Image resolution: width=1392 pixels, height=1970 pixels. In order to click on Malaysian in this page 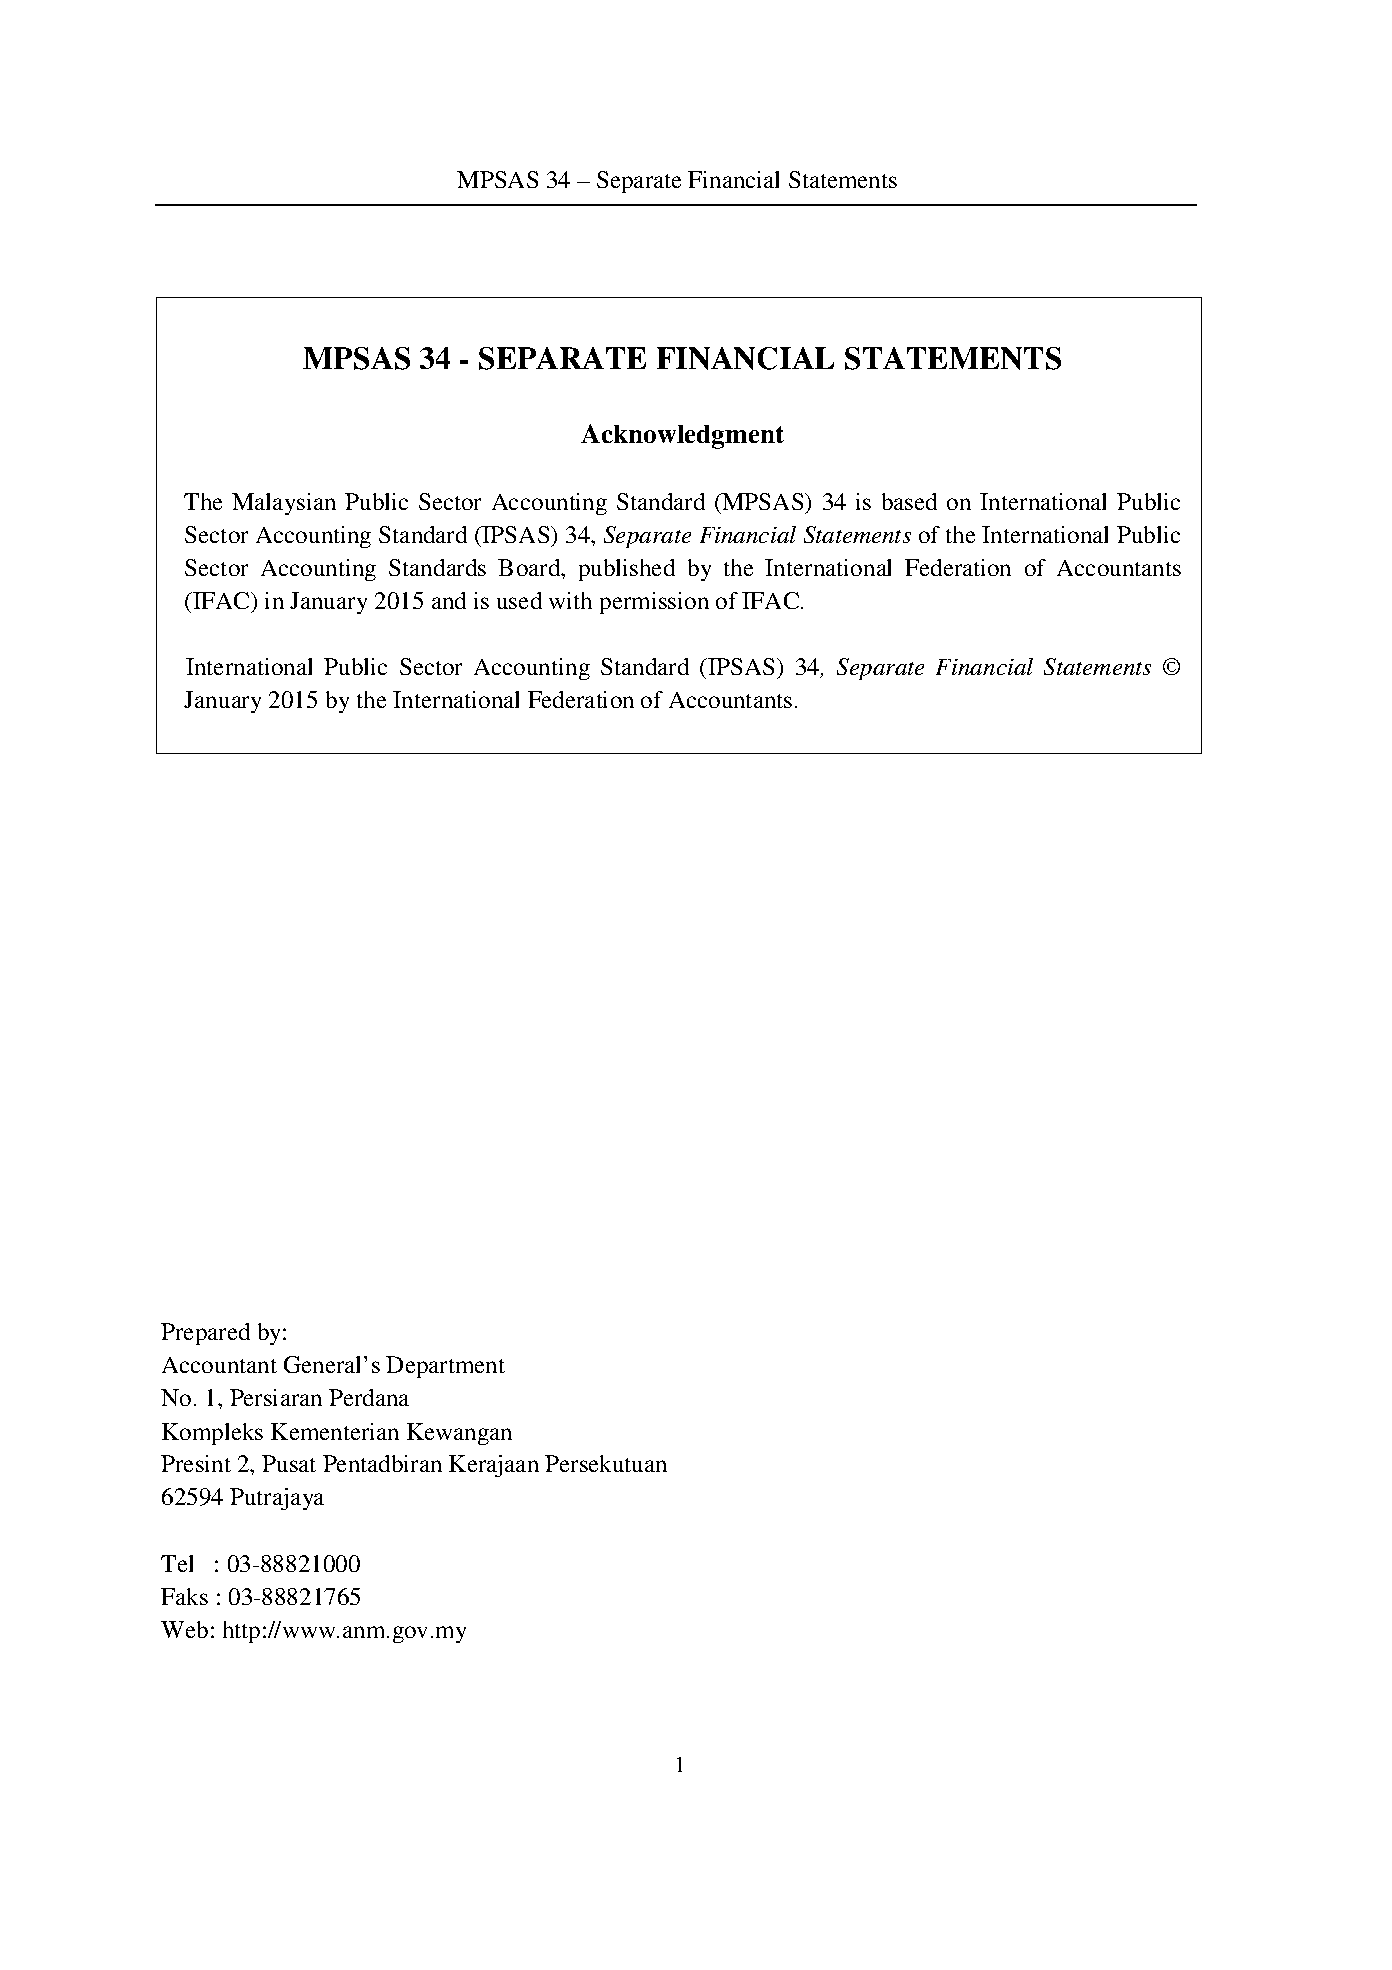, I will do `click(284, 504)`.
